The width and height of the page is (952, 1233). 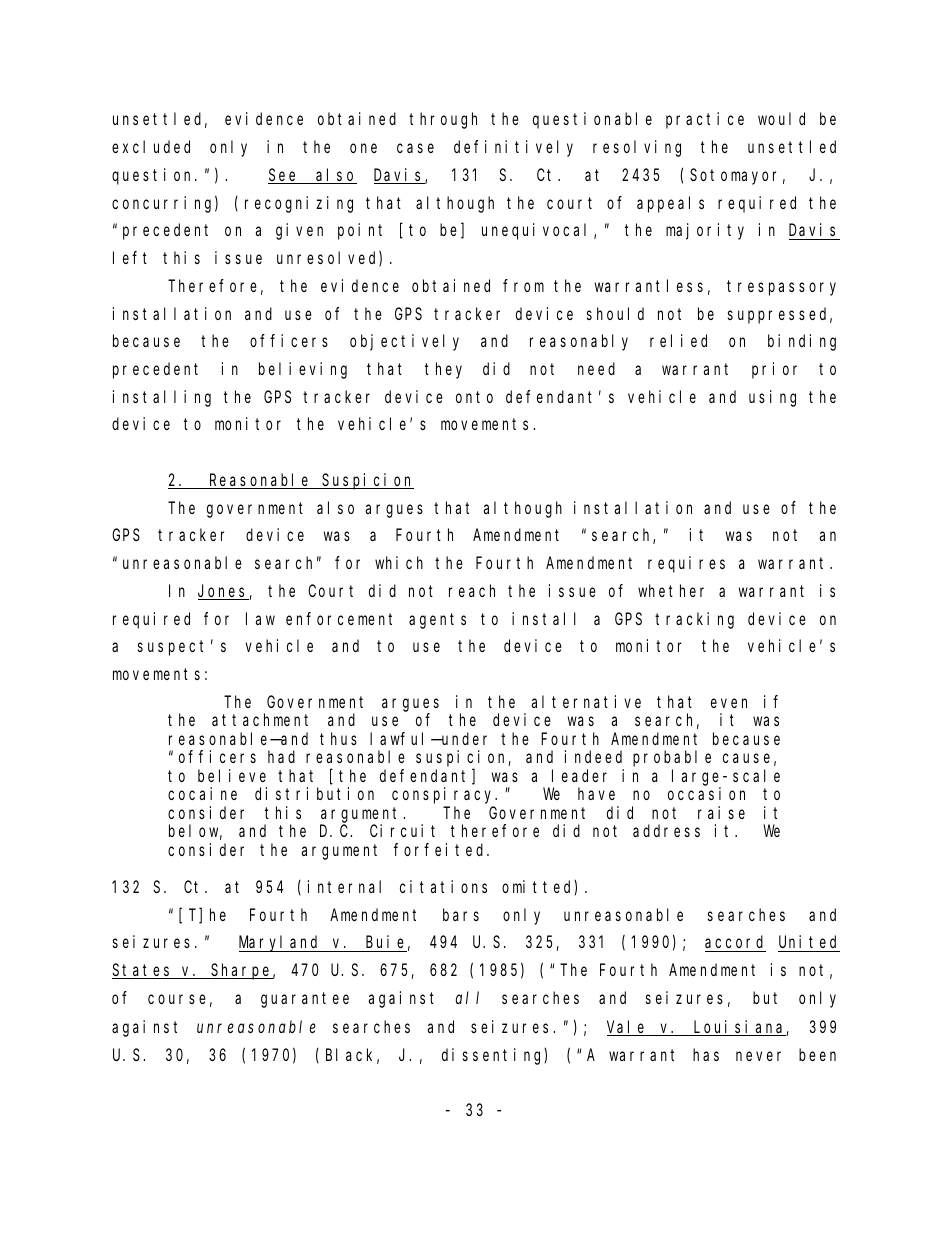 I want to click on Vale, so click(x=628, y=1028).
